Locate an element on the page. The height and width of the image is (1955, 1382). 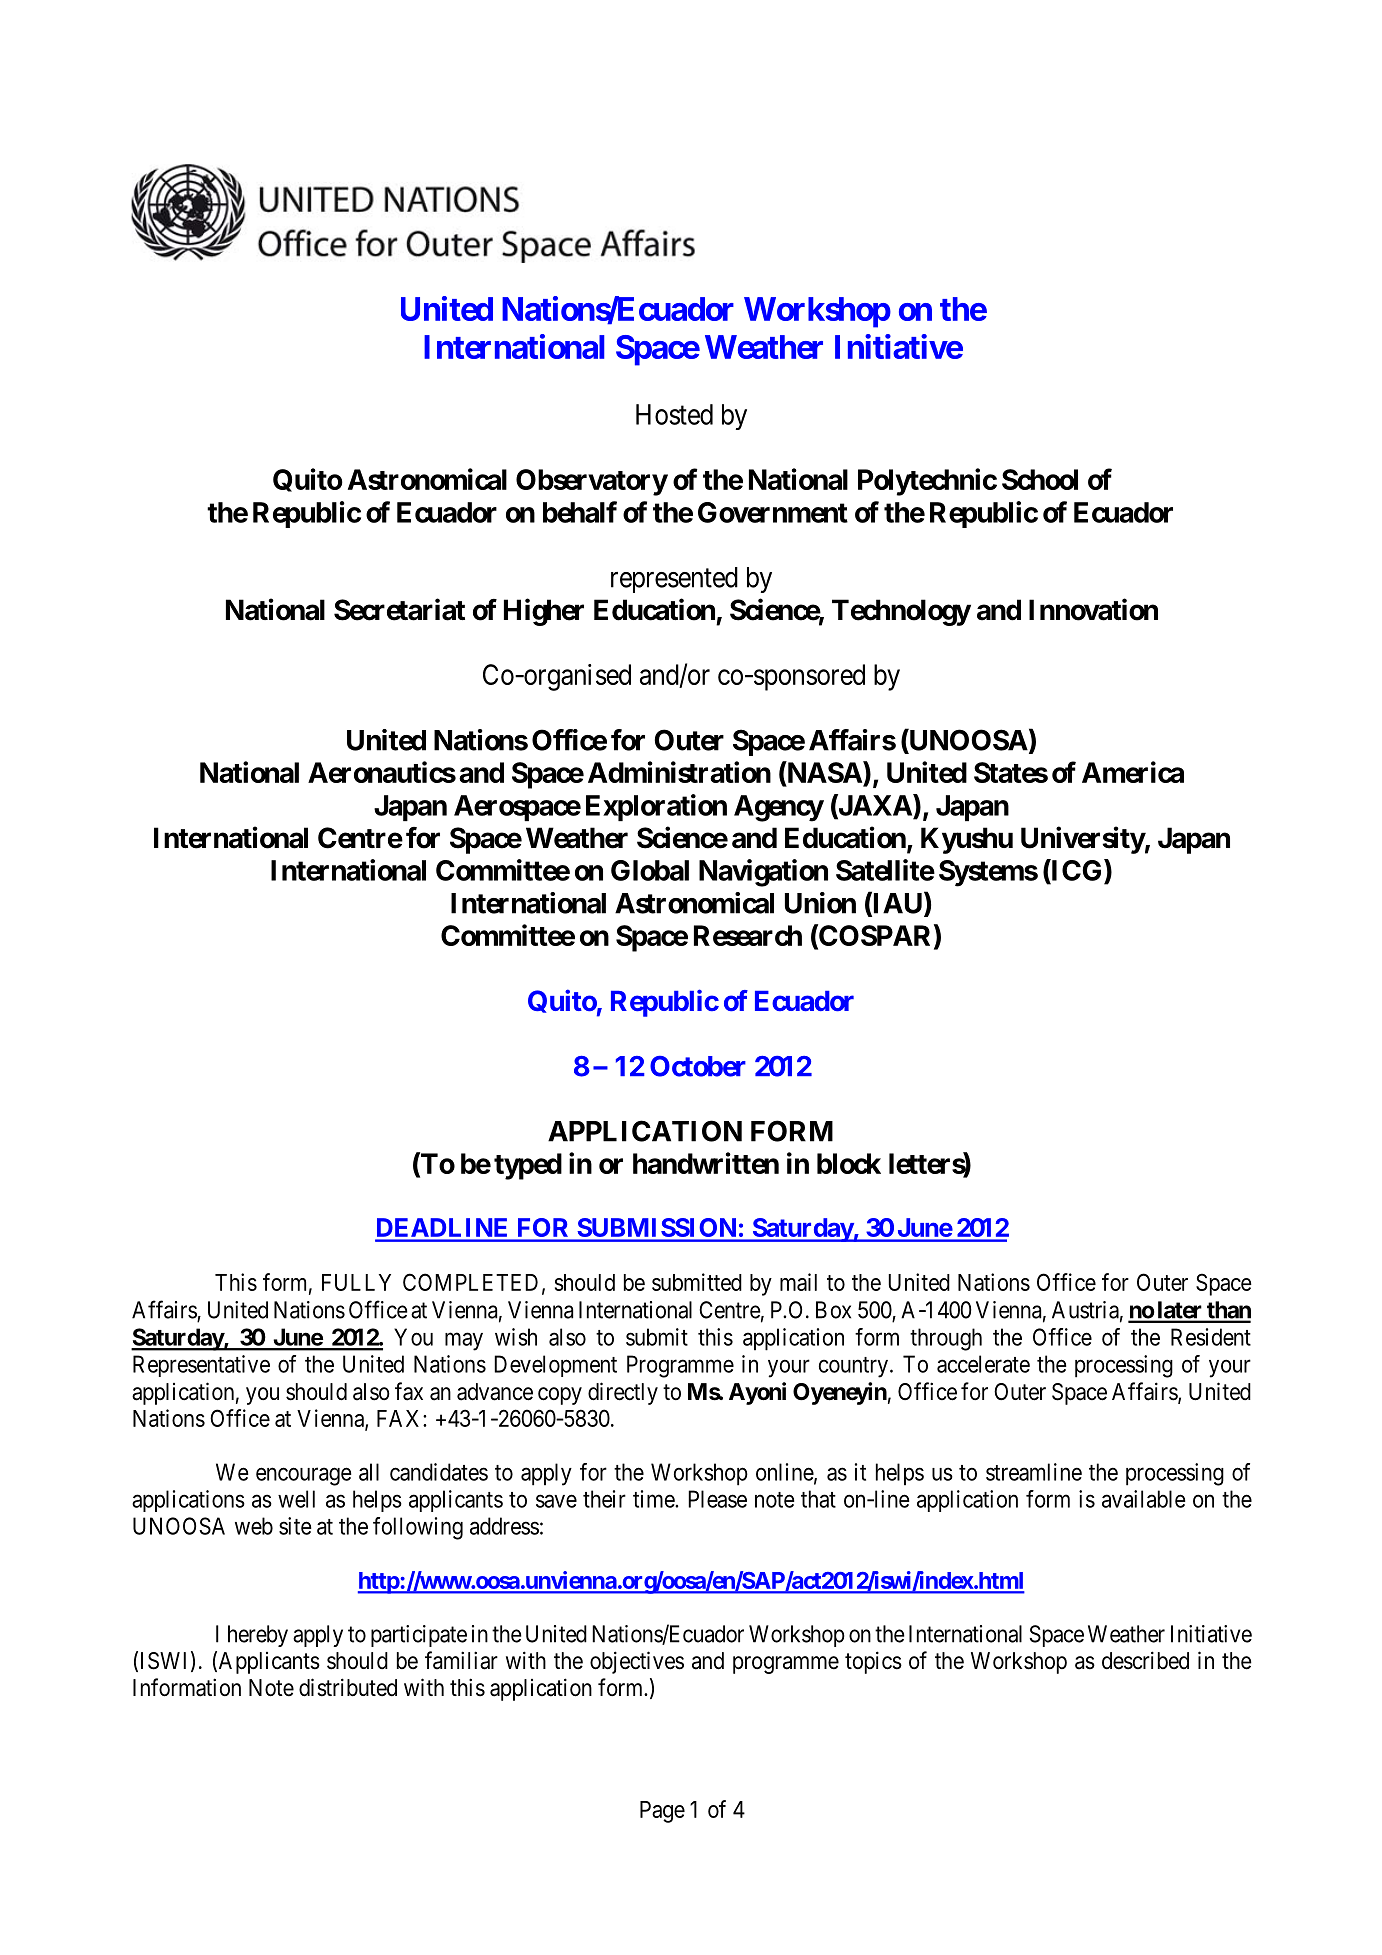
typed is located at coordinates (528, 1166).
